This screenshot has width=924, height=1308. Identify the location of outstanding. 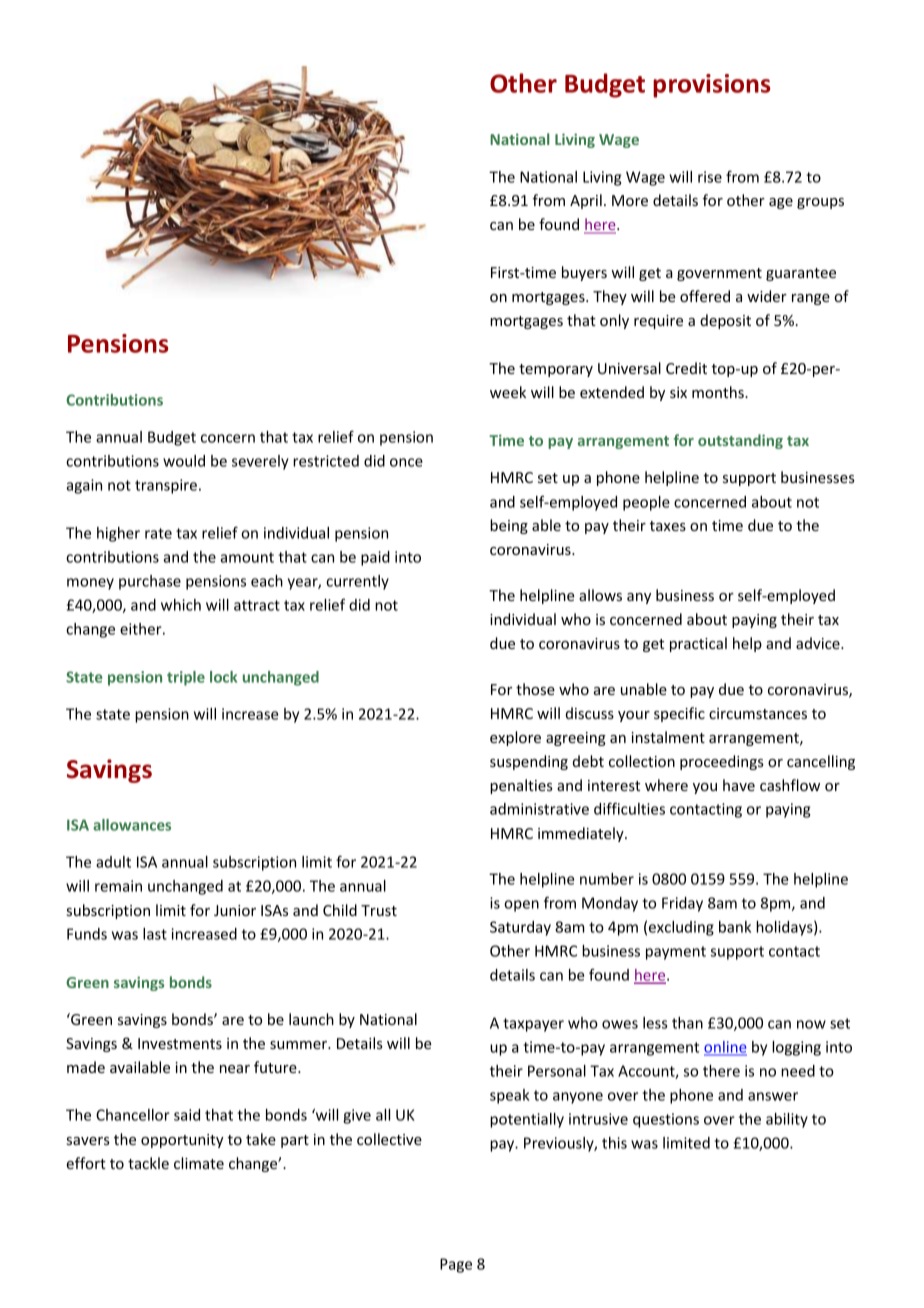
(740, 441).
